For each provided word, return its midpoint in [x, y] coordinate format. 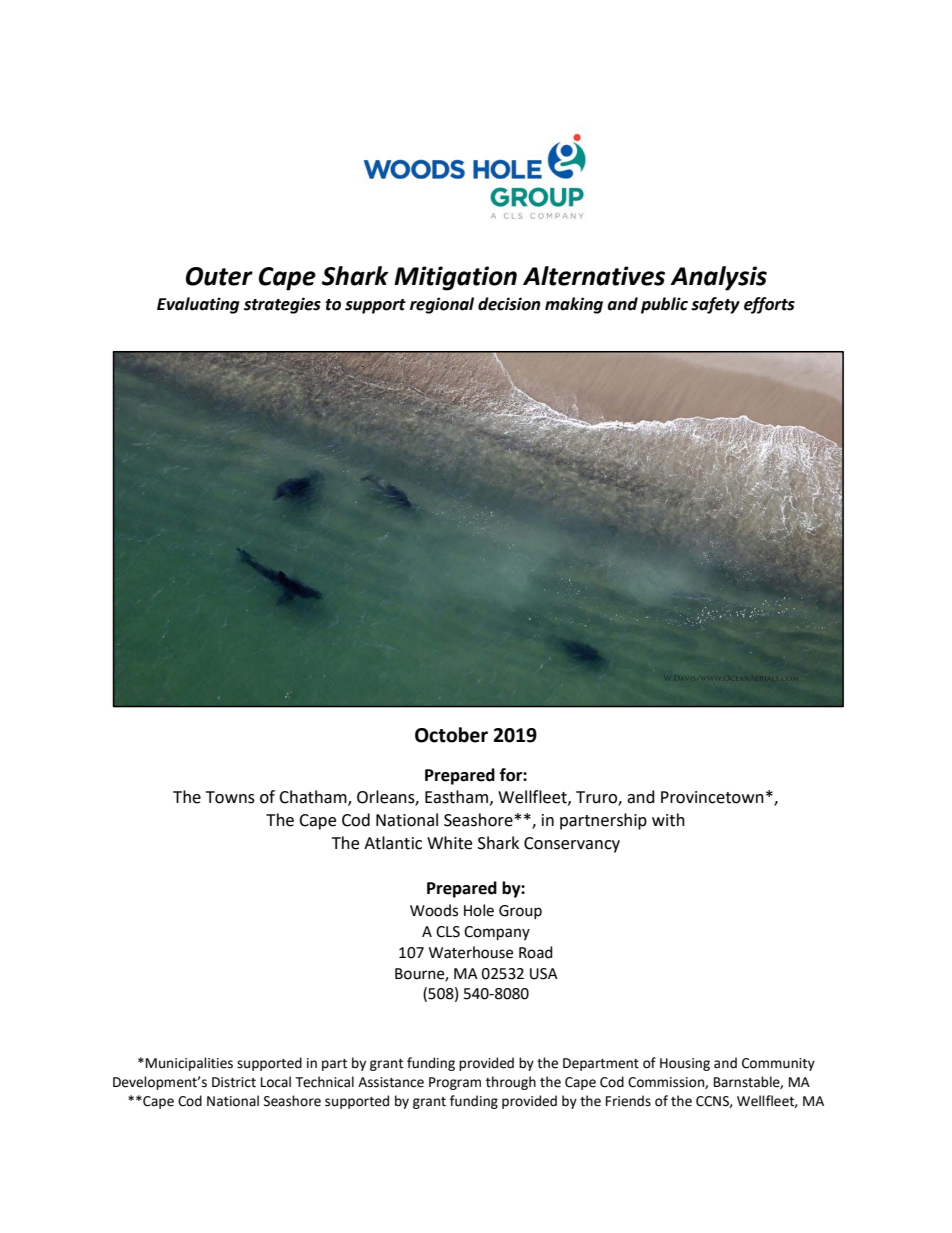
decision [509, 304]
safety [715, 305]
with [668, 820]
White [449, 843]
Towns [230, 797]
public [664, 305]
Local [276, 1082]
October [451, 735]
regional [442, 305]
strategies [282, 305]
